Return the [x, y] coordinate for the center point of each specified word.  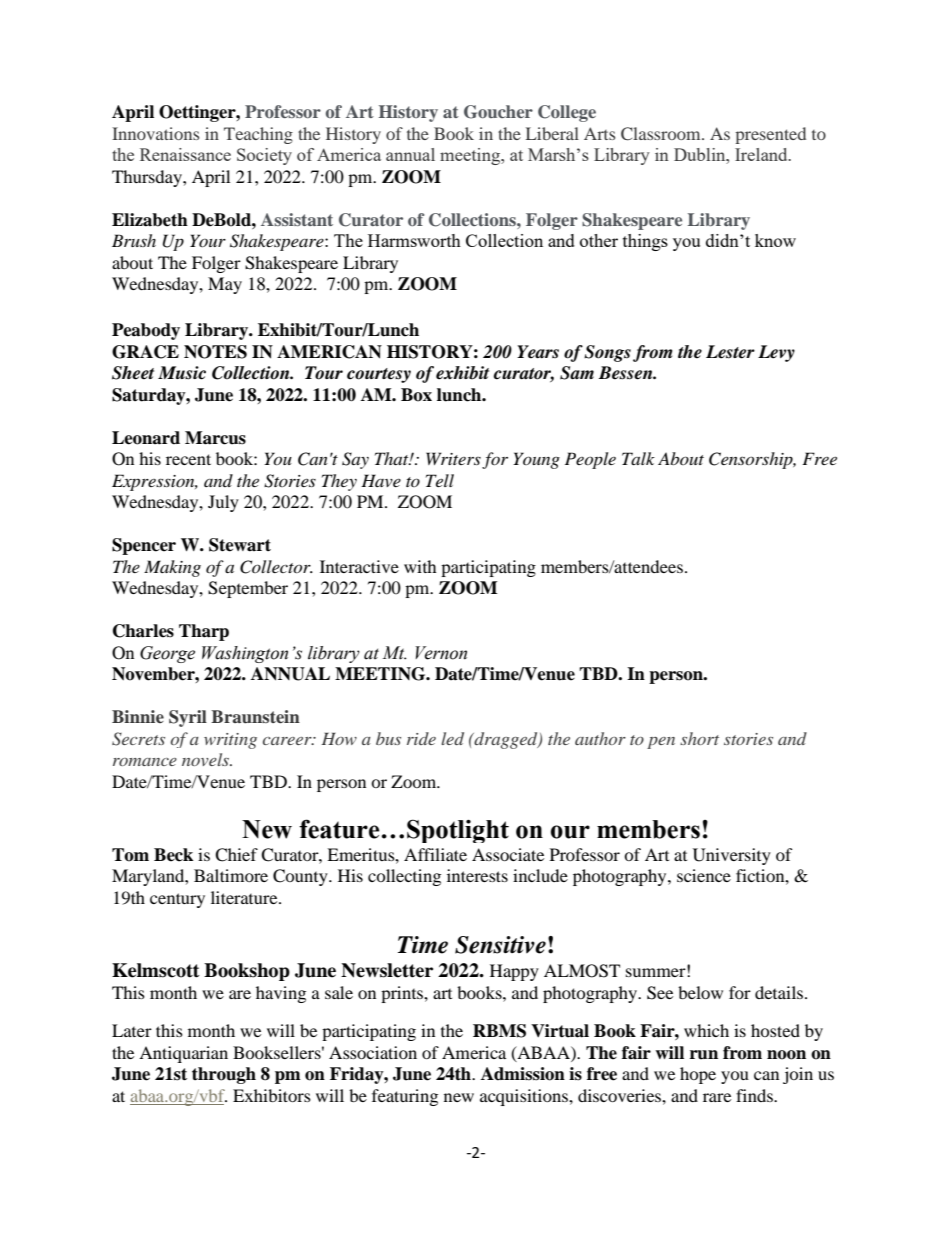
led [452, 738]
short [699, 738]
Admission [523, 1074]
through [224, 1075]
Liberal [552, 133]
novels [207, 759]
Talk [638, 458]
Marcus [215, 438]
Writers [453, 458]
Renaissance [185, 154]
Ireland [762, 154]
